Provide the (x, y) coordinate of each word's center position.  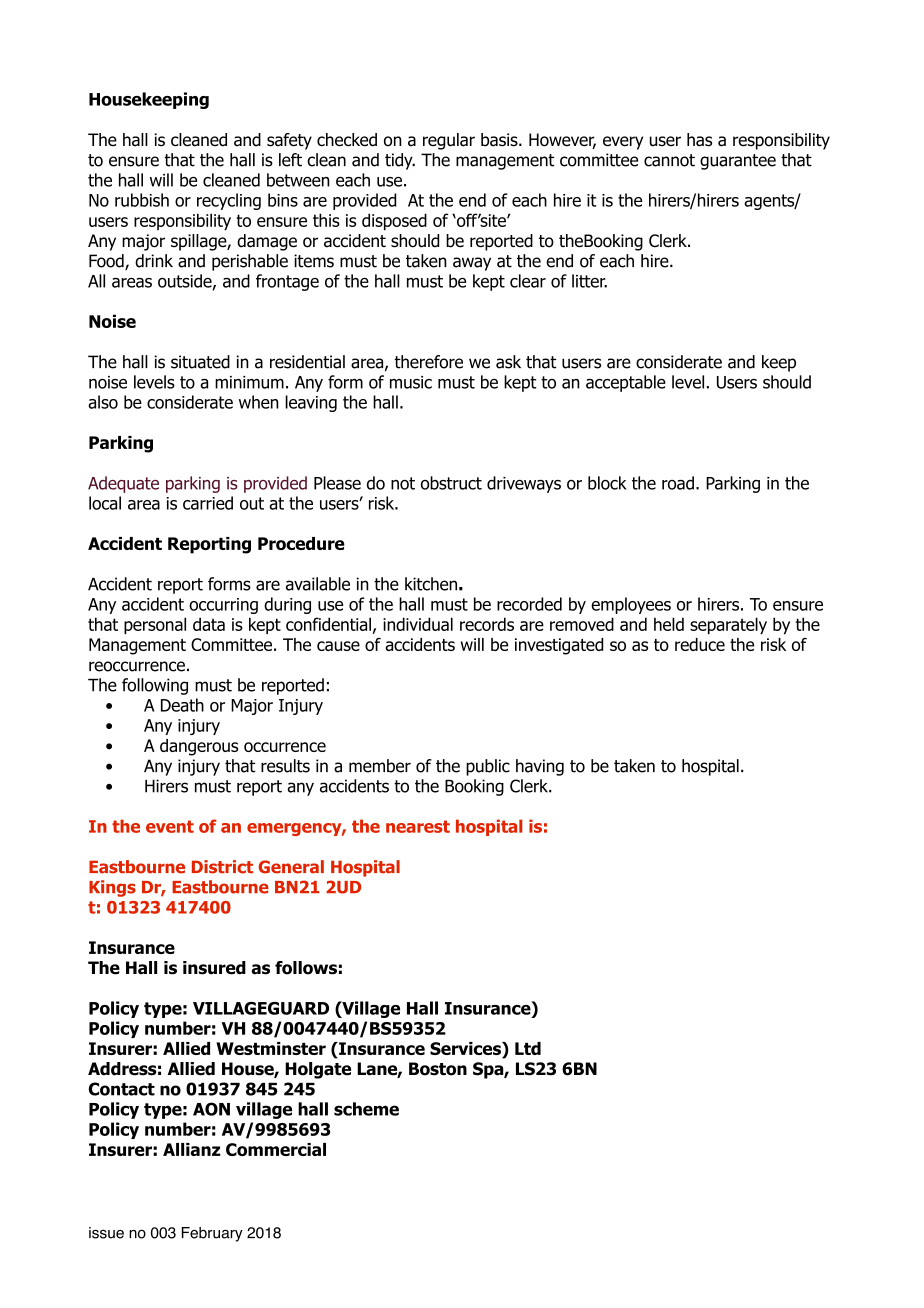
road (678, 483)
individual (418, 624)
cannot (669, 160)
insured (214, 968)
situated (200, 362)
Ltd (528, 1048)
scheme (366, 1109)
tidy (400, 161)
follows (306, 968)
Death (182, 705)
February (212, 1234)
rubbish (142, 200)
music (411, 382)
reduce (700, 644)
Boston (438, 1069)
